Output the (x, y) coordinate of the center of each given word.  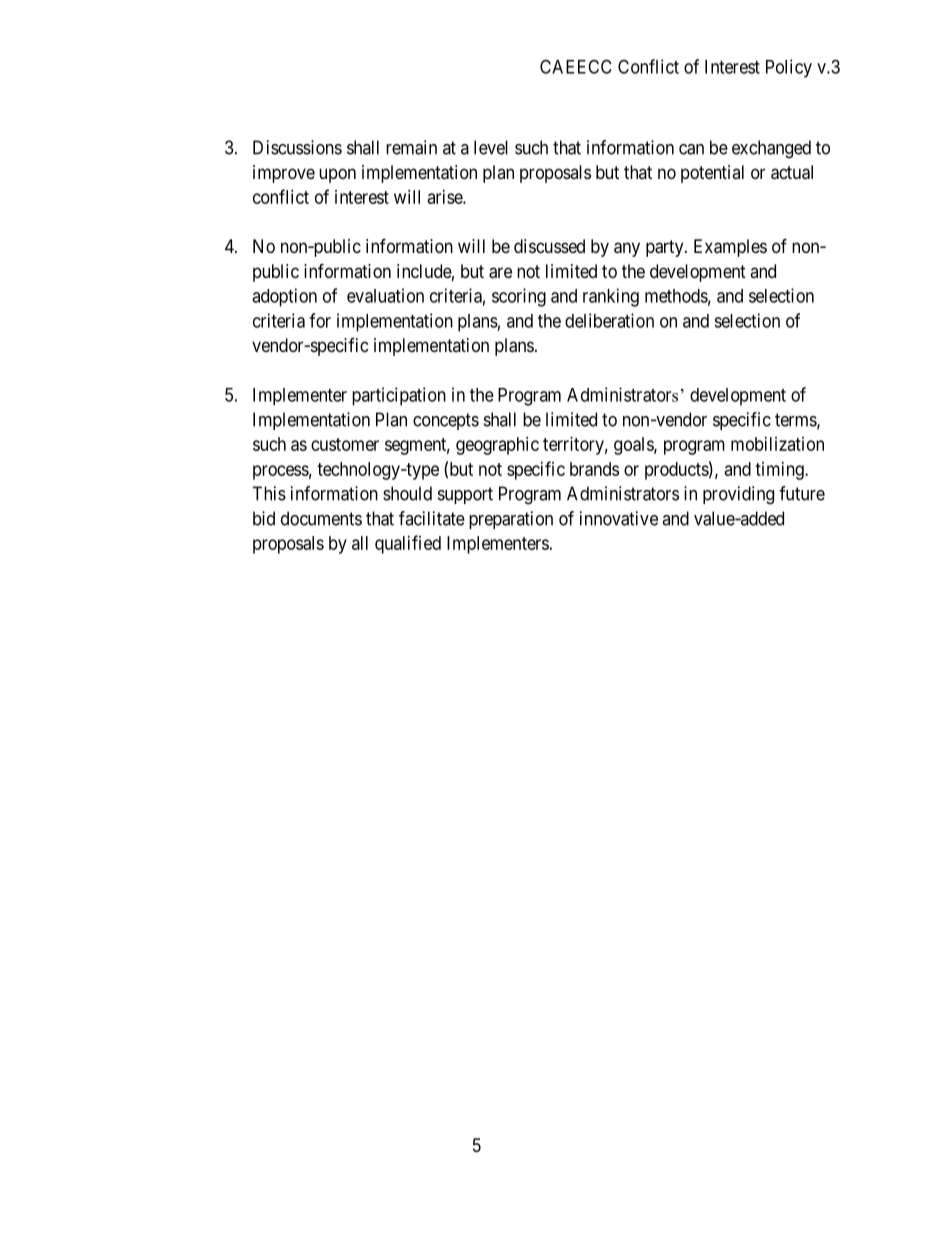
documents (321, 518)
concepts (446, 421)
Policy (789, 68)
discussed (549, 246)
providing (738, 495)
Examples (730, 248)
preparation (511, 520)
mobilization (777, 444)
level (491, 147)
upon (337, 175)
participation (399, 396)
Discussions (297, 147)
